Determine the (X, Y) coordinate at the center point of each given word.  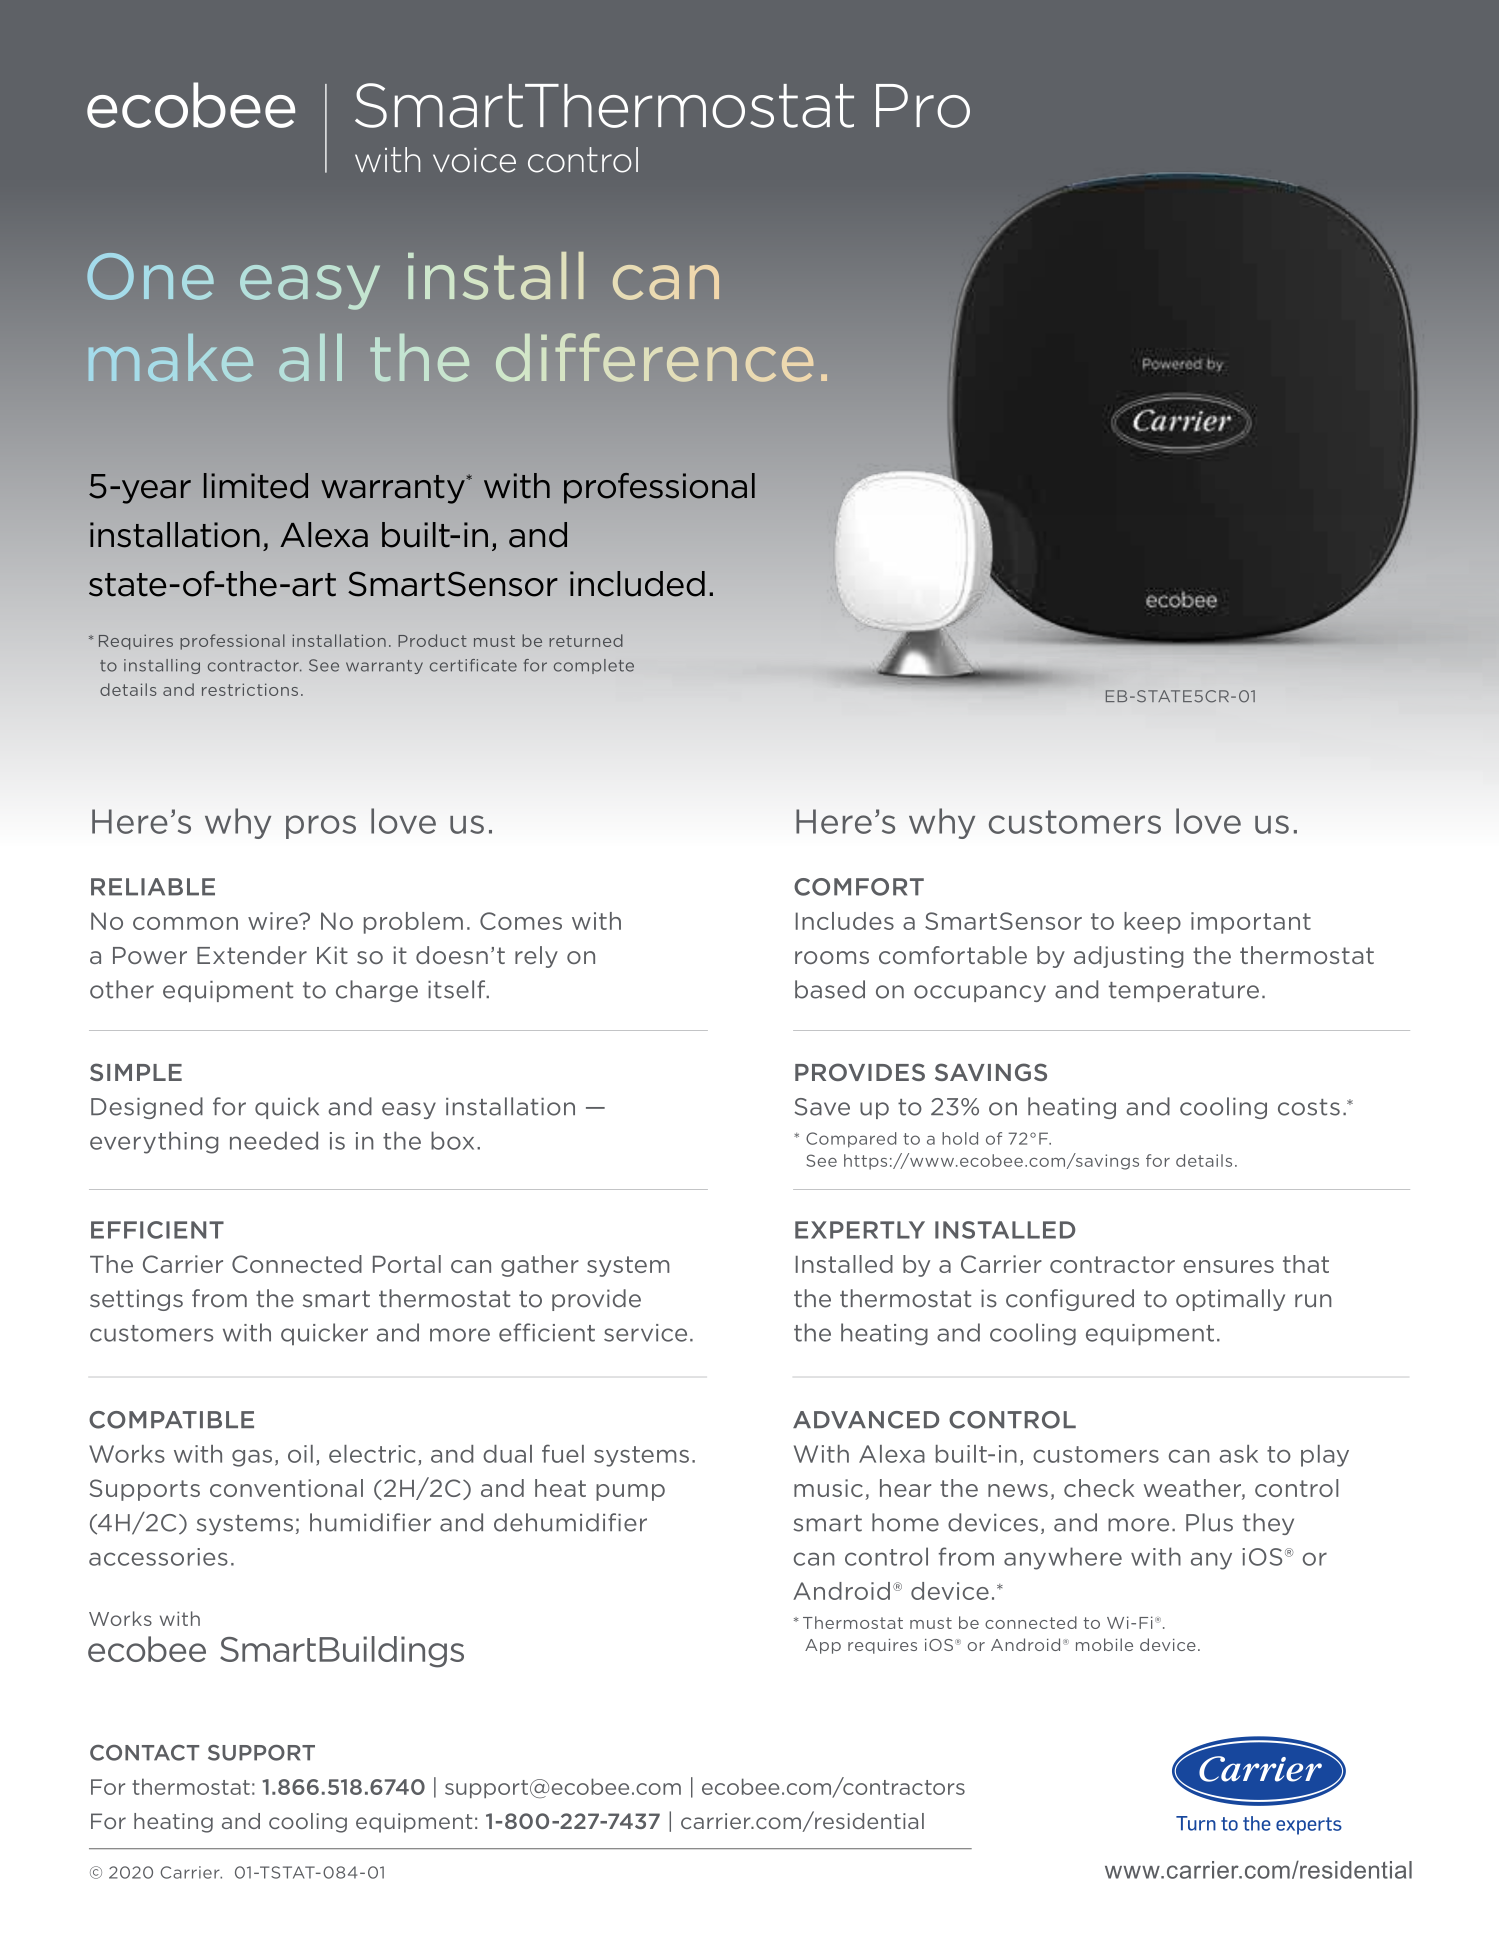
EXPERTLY (860, 1230)
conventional (286, 1488)
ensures (1229, 1266)
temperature (1184, 992)
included (637, 584)
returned (586, 640)
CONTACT (144, 1753)
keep (1152, 923)
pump (630, 1492)
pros (321, 827)
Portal (407, 1264)
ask (1238, 1454)
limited (256, 486)
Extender (252, 955)
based (830, 989)
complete (594, 666)
